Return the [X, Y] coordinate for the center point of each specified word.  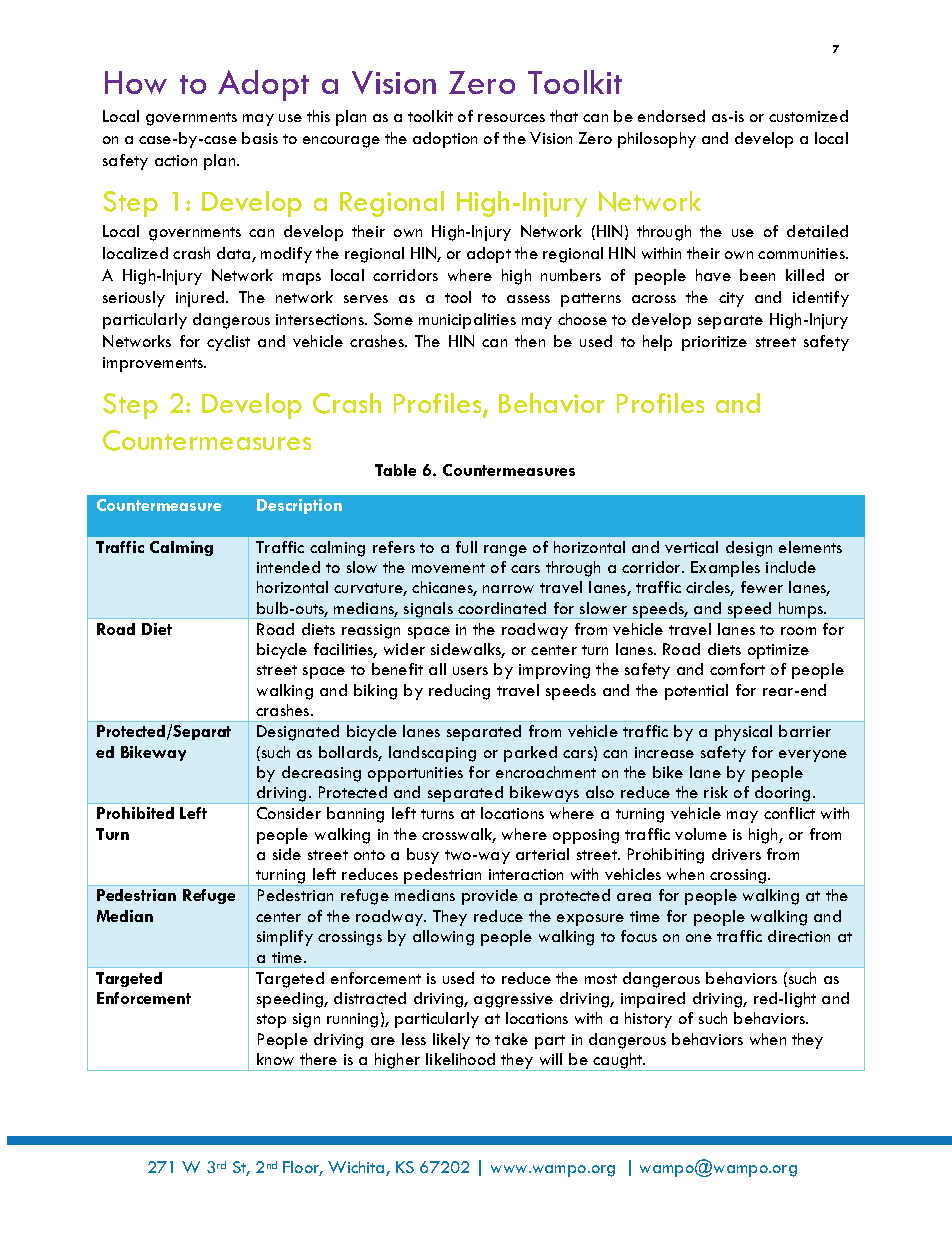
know [275, 1059]
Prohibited [135, 813]
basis [260, 138]
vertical [691, 547]
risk [716, 792]
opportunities [415, 774]
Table [395, 470]
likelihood [460, 1059]
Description [299, 506]
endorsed [671, 116]
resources [511, 118]
